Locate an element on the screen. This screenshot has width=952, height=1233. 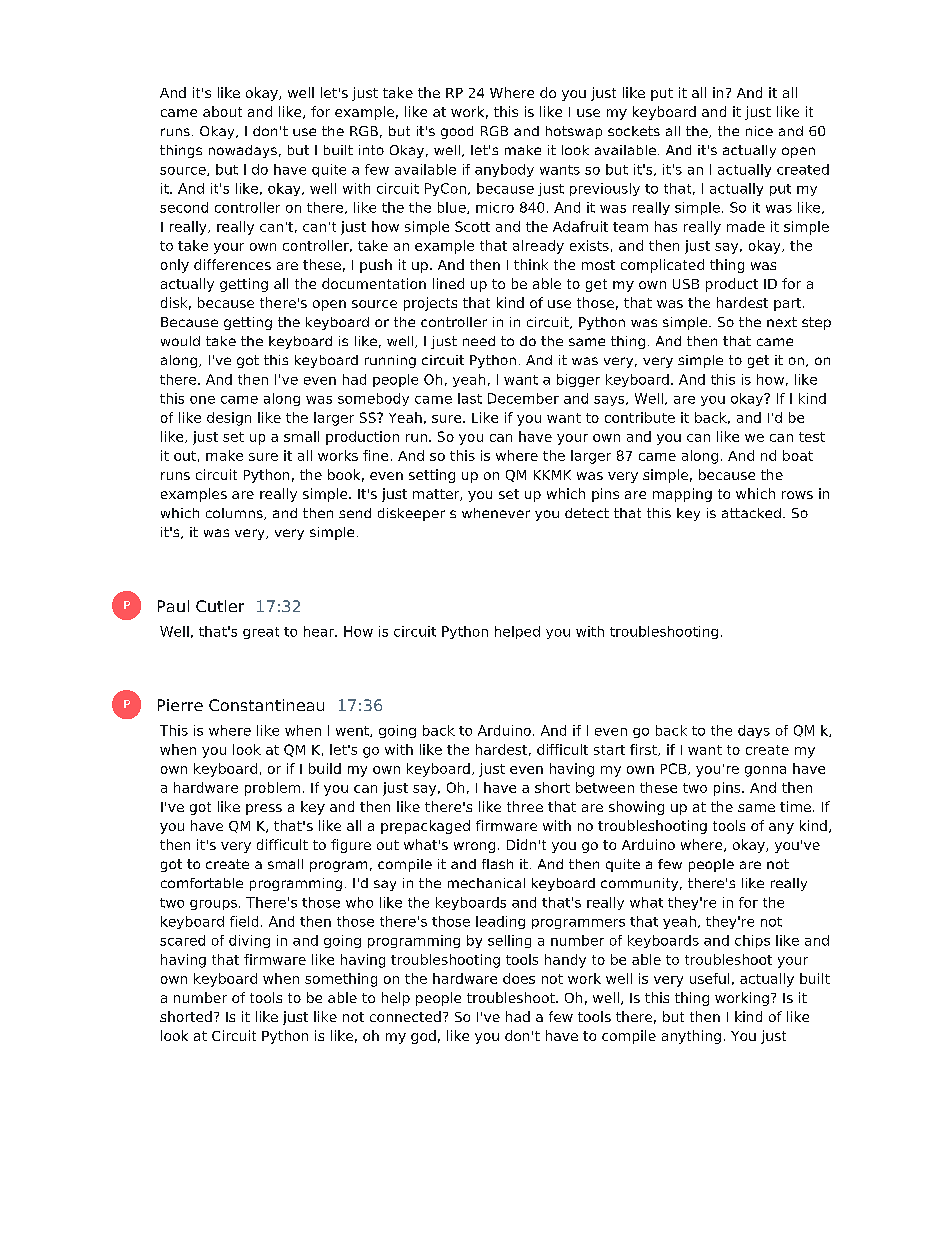
three is located at coordinates (525, 806).
